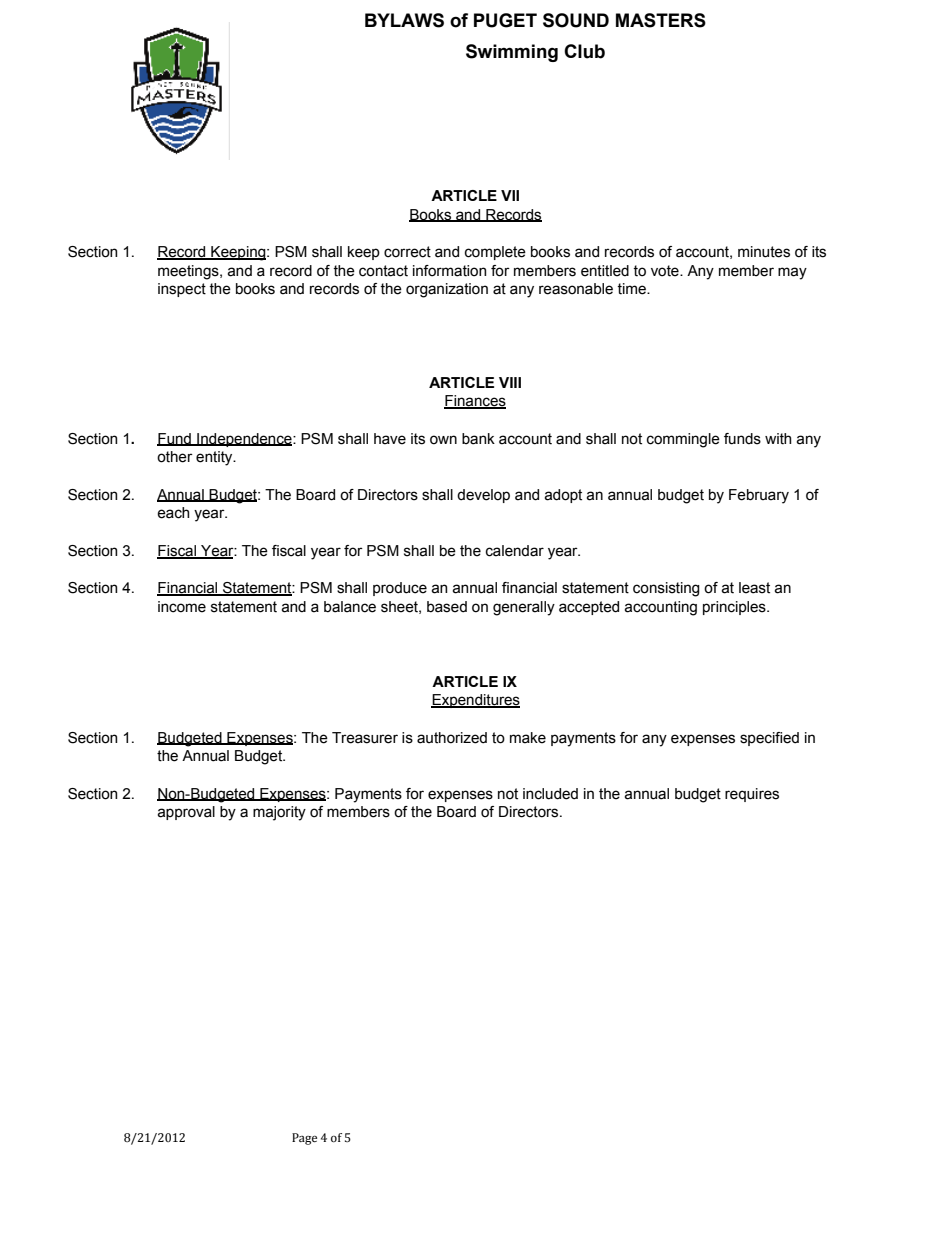 The height and width of the image is (1233, 952). Describe the element at coordinates (512, 53) in the image. I see `Swimming` at that location.
